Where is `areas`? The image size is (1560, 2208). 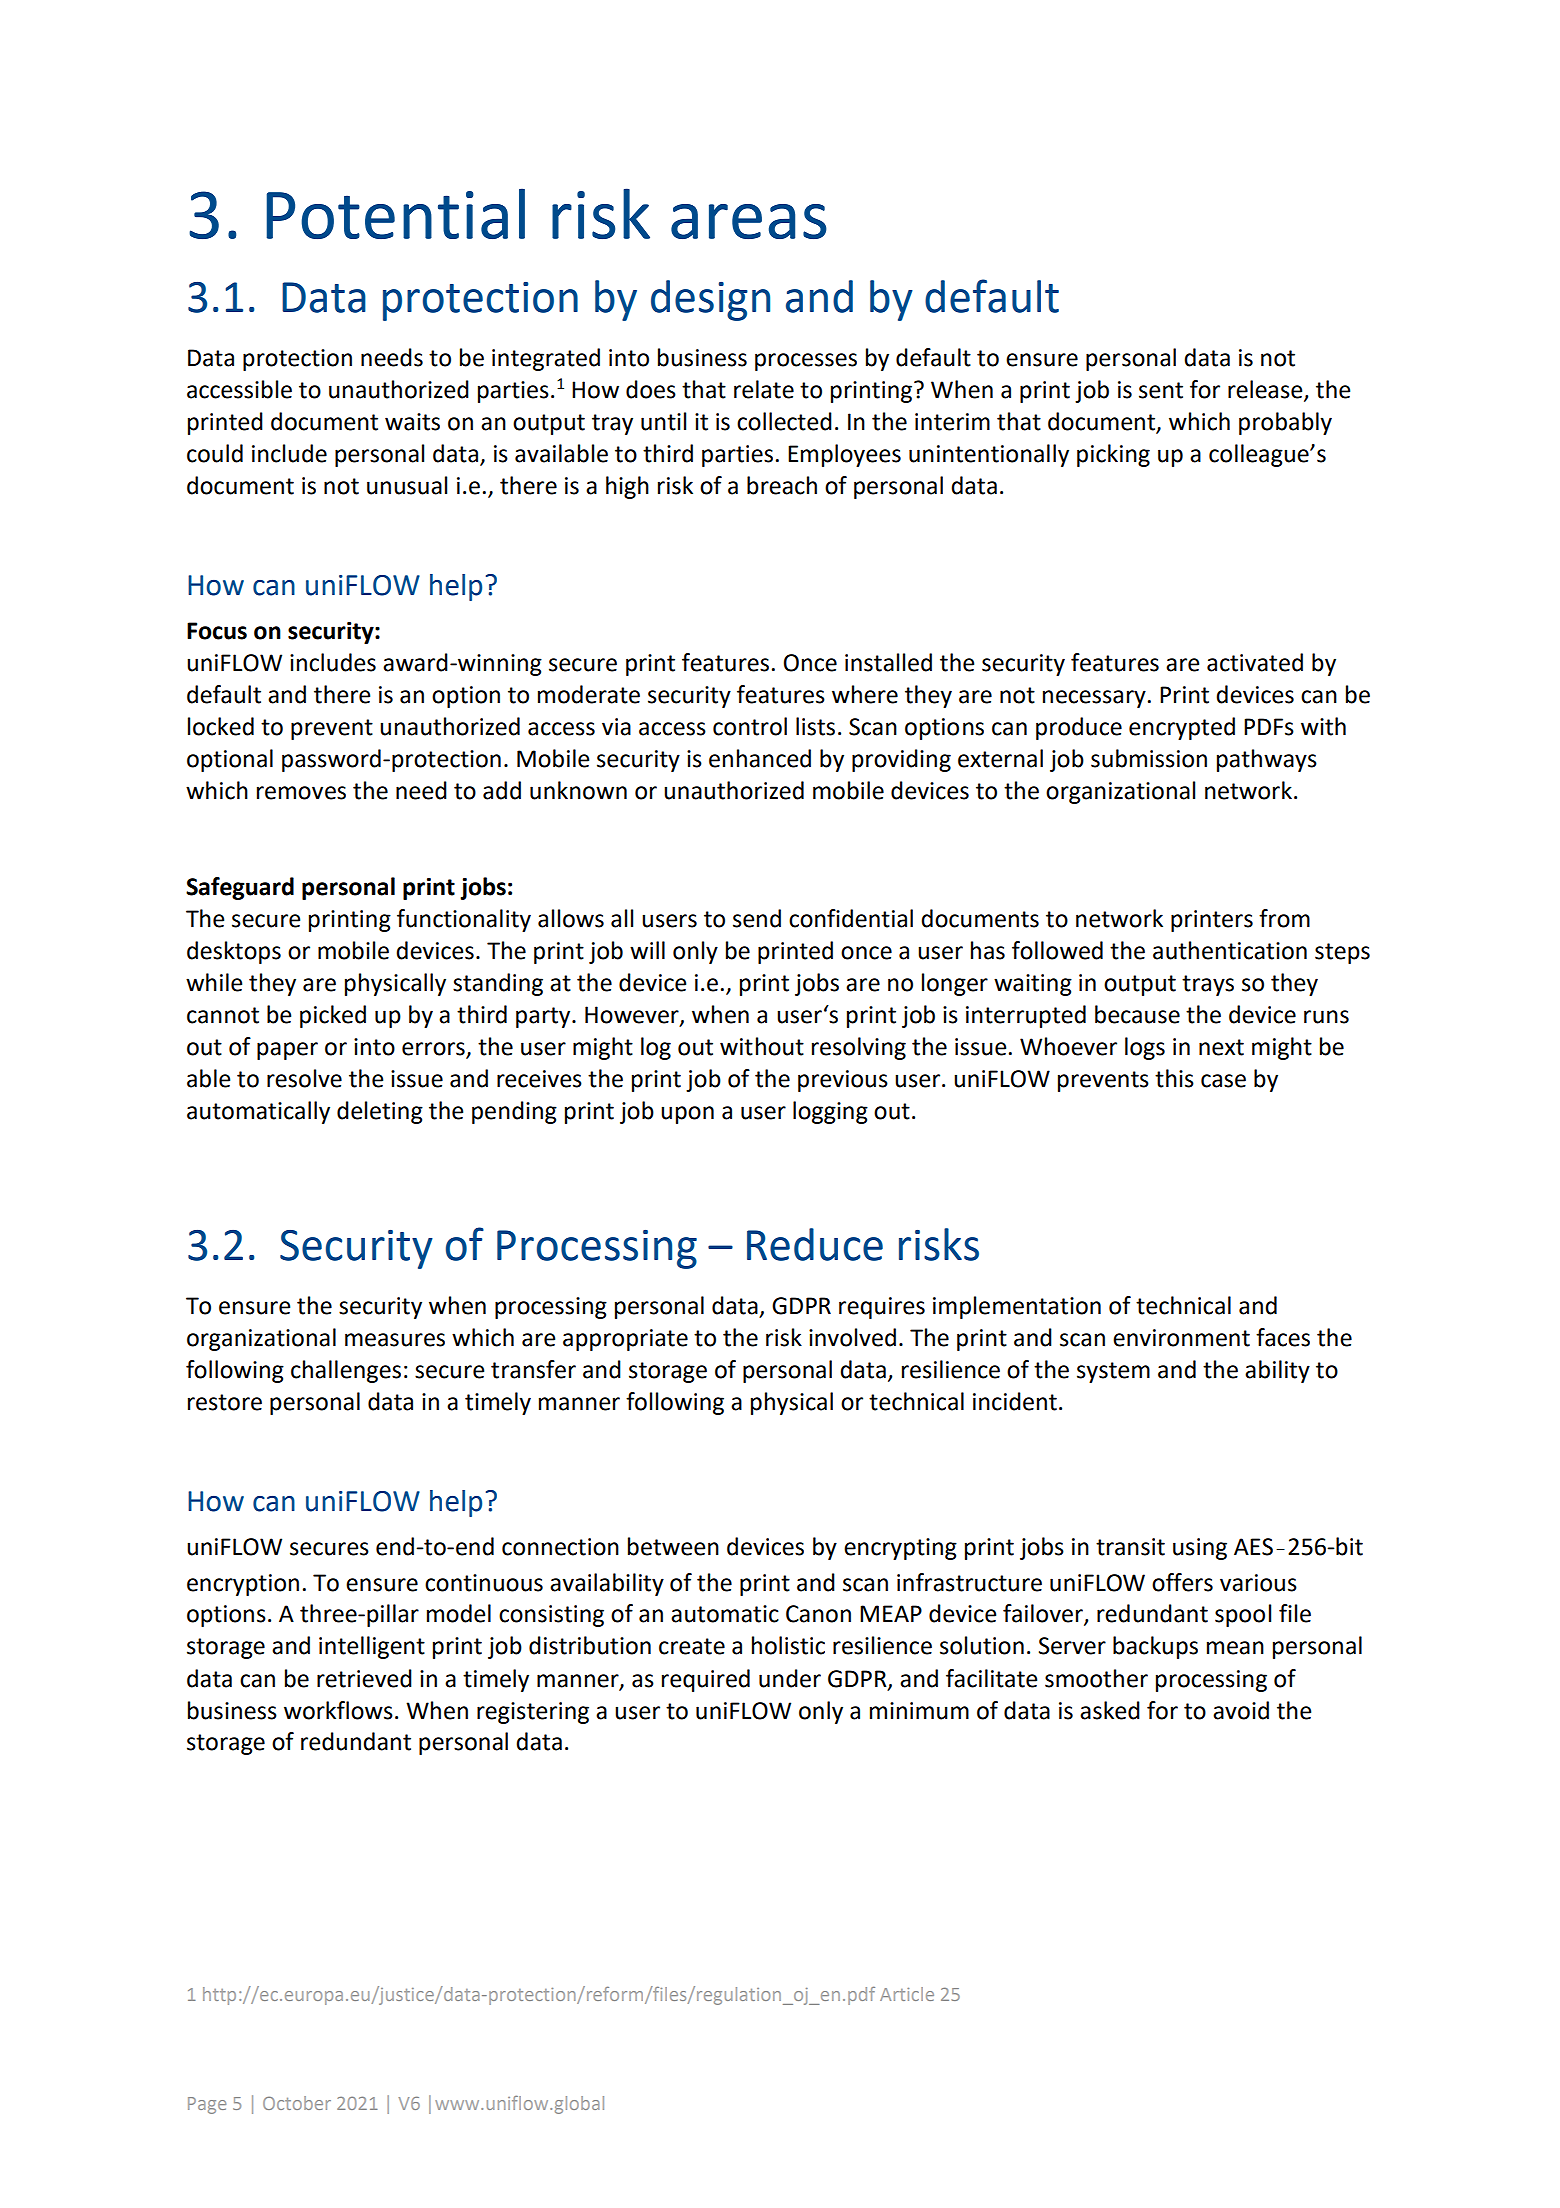
areas is located at coordinates (749, 221).
